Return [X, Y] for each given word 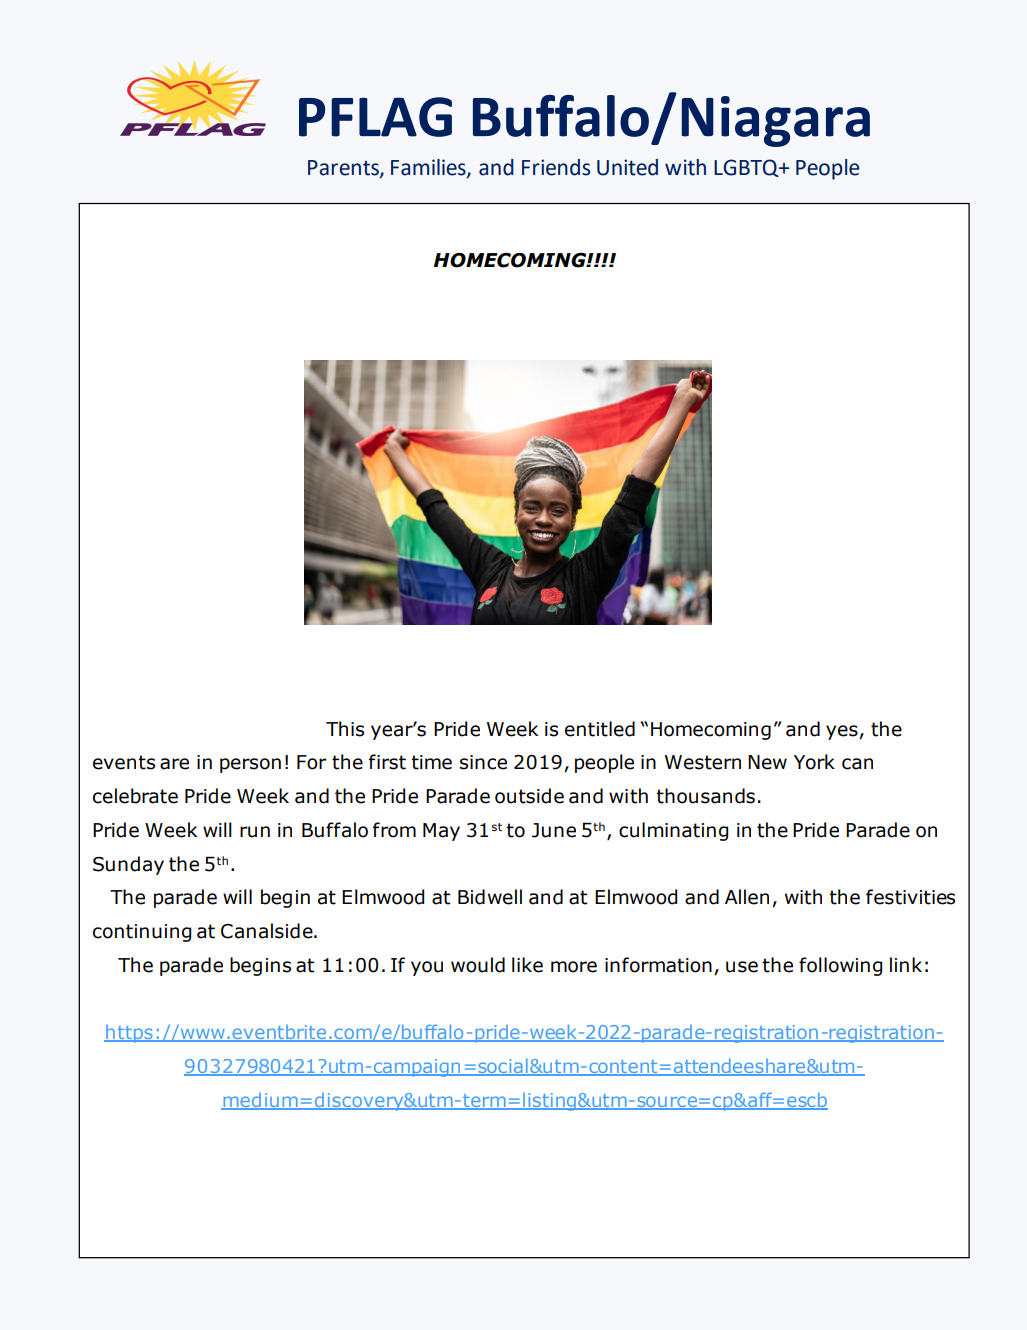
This [345, 729]
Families [429, 168]
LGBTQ [747, 168]
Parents [344, 169]
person [250, 765]
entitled [600, 729]
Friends [556, 167]
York [814, 762]
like [527, 965]
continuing [142, 933]
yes [843, 732]
